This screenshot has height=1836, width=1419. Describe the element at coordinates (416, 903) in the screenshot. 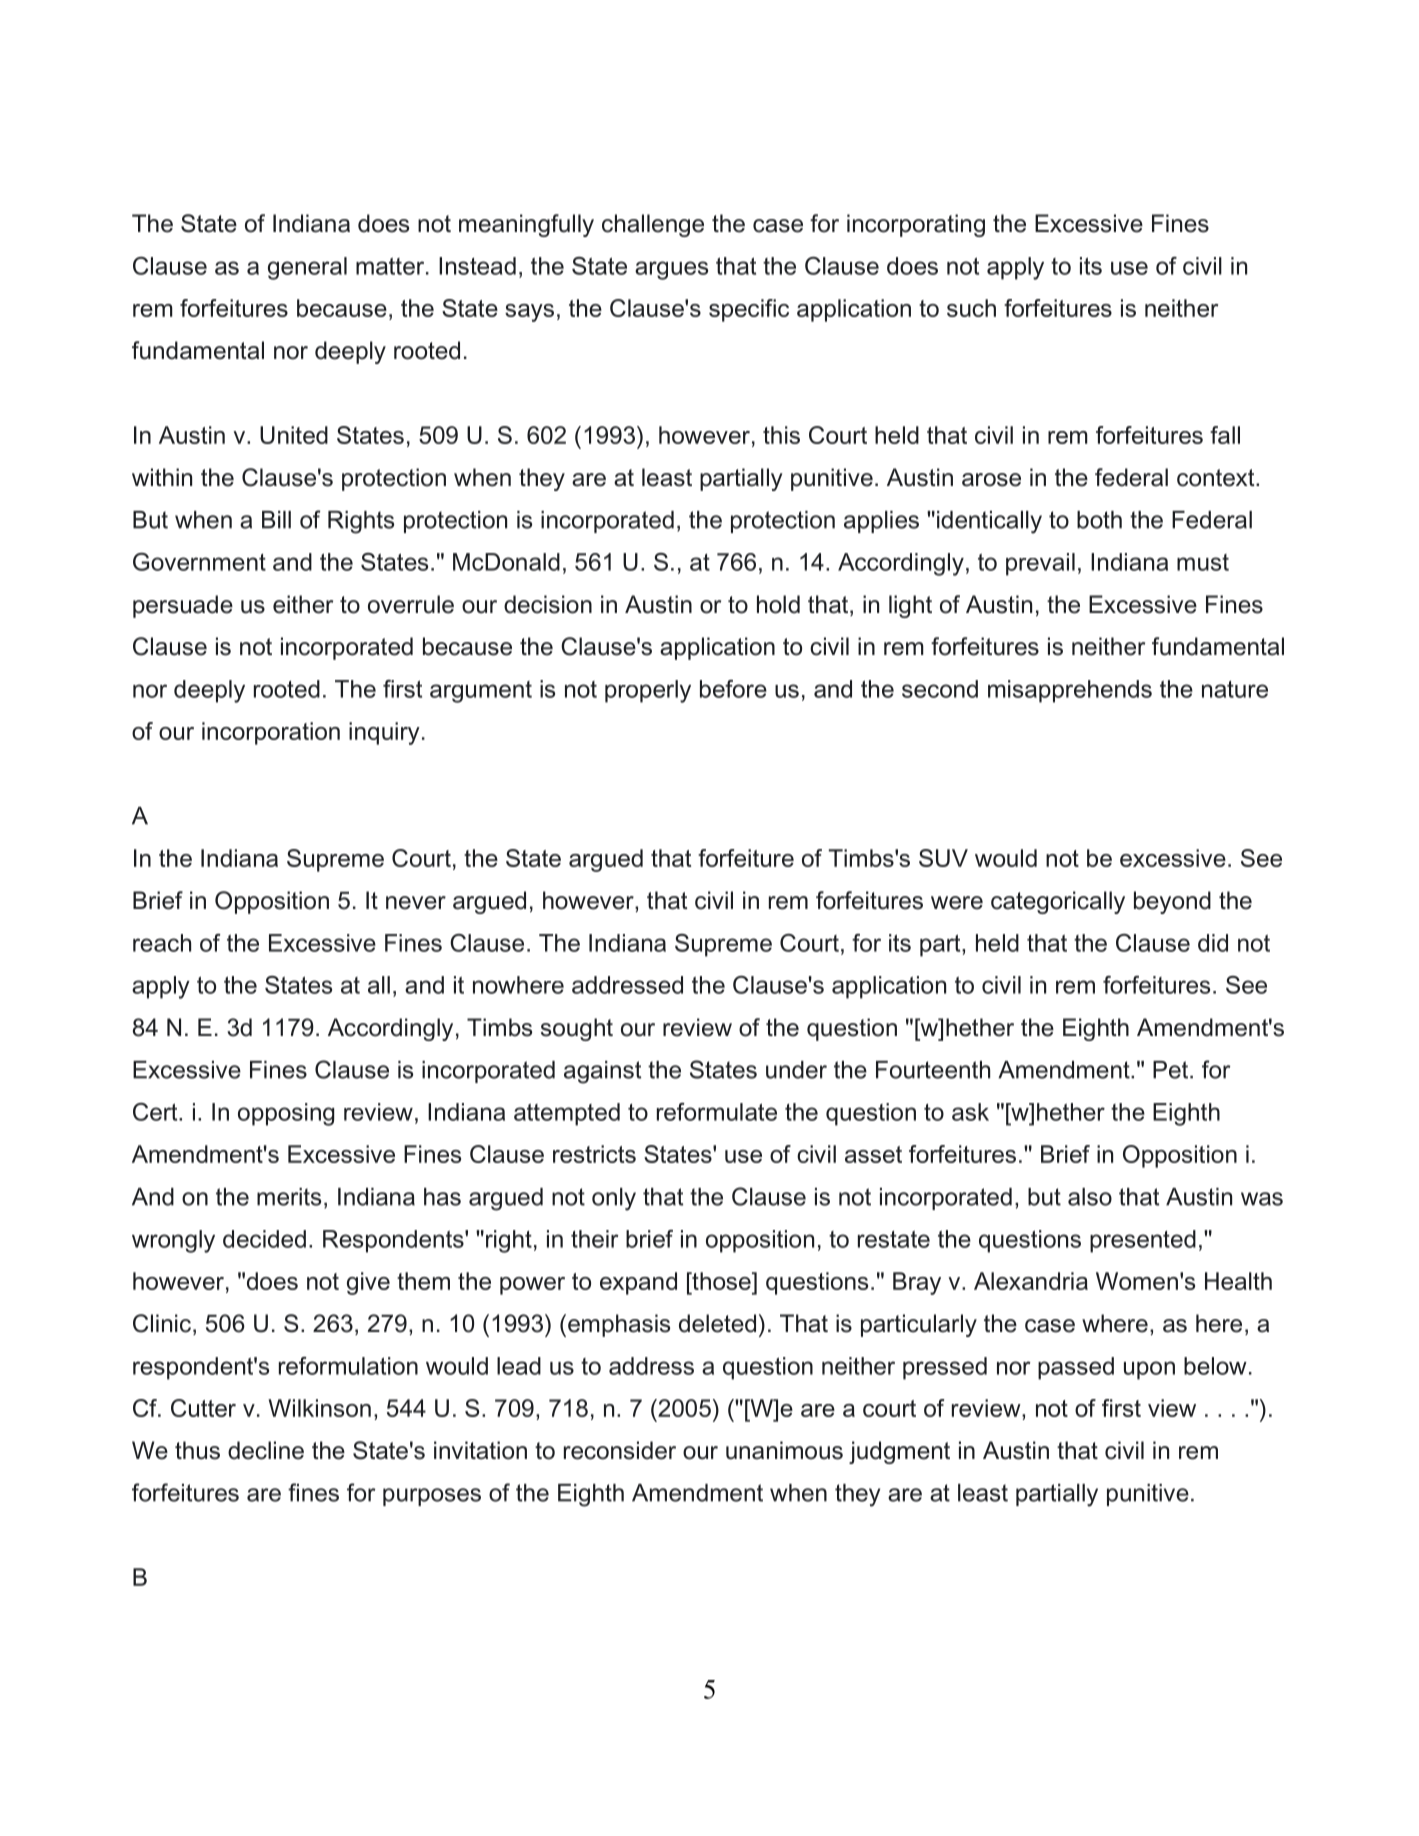

I see `never` at that location.
